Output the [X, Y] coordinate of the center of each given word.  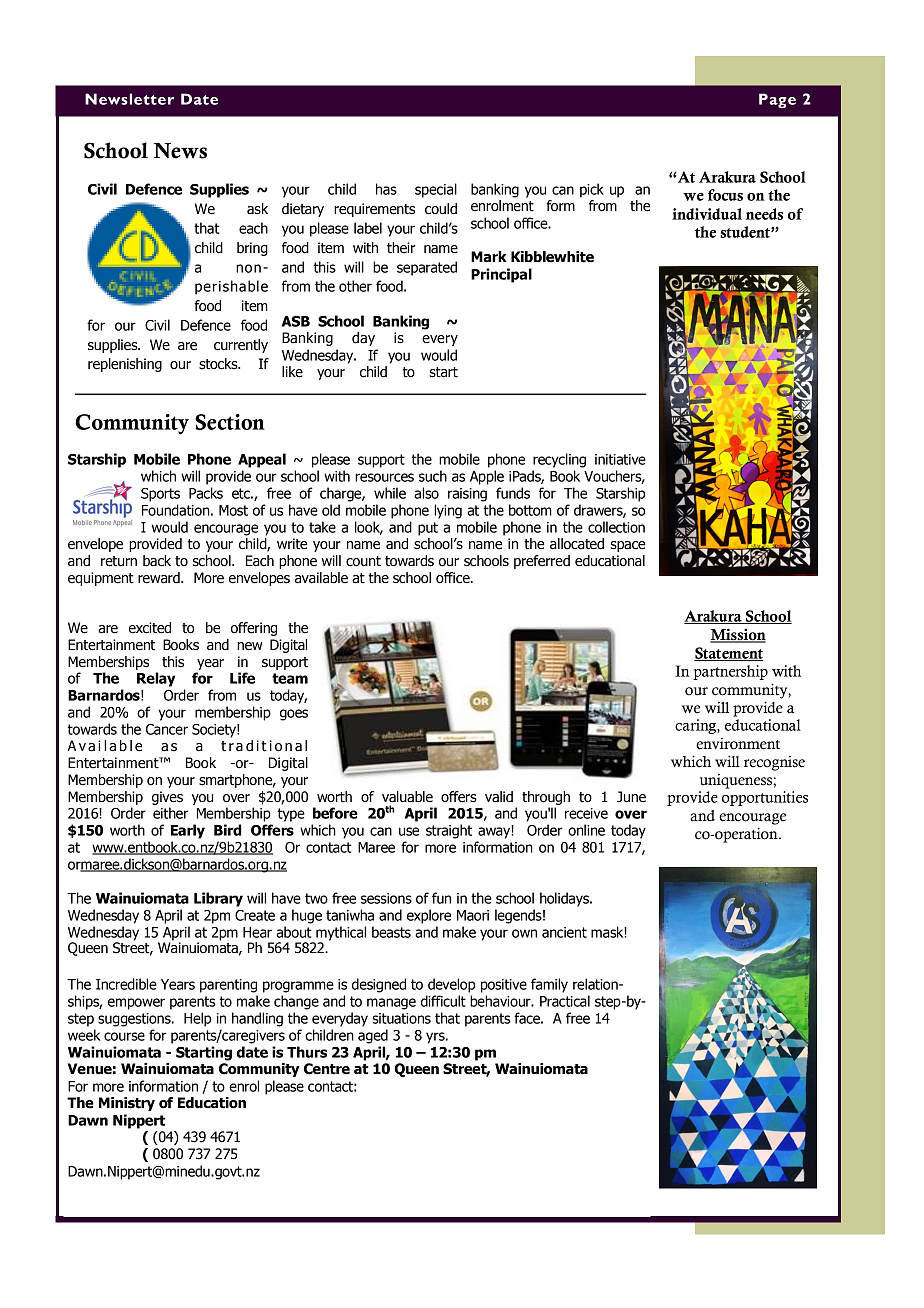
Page [777, 100]
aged [373, 1036]
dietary [303, 210]
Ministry [127, 1104]
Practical [565, 1001]
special [436, 190]
